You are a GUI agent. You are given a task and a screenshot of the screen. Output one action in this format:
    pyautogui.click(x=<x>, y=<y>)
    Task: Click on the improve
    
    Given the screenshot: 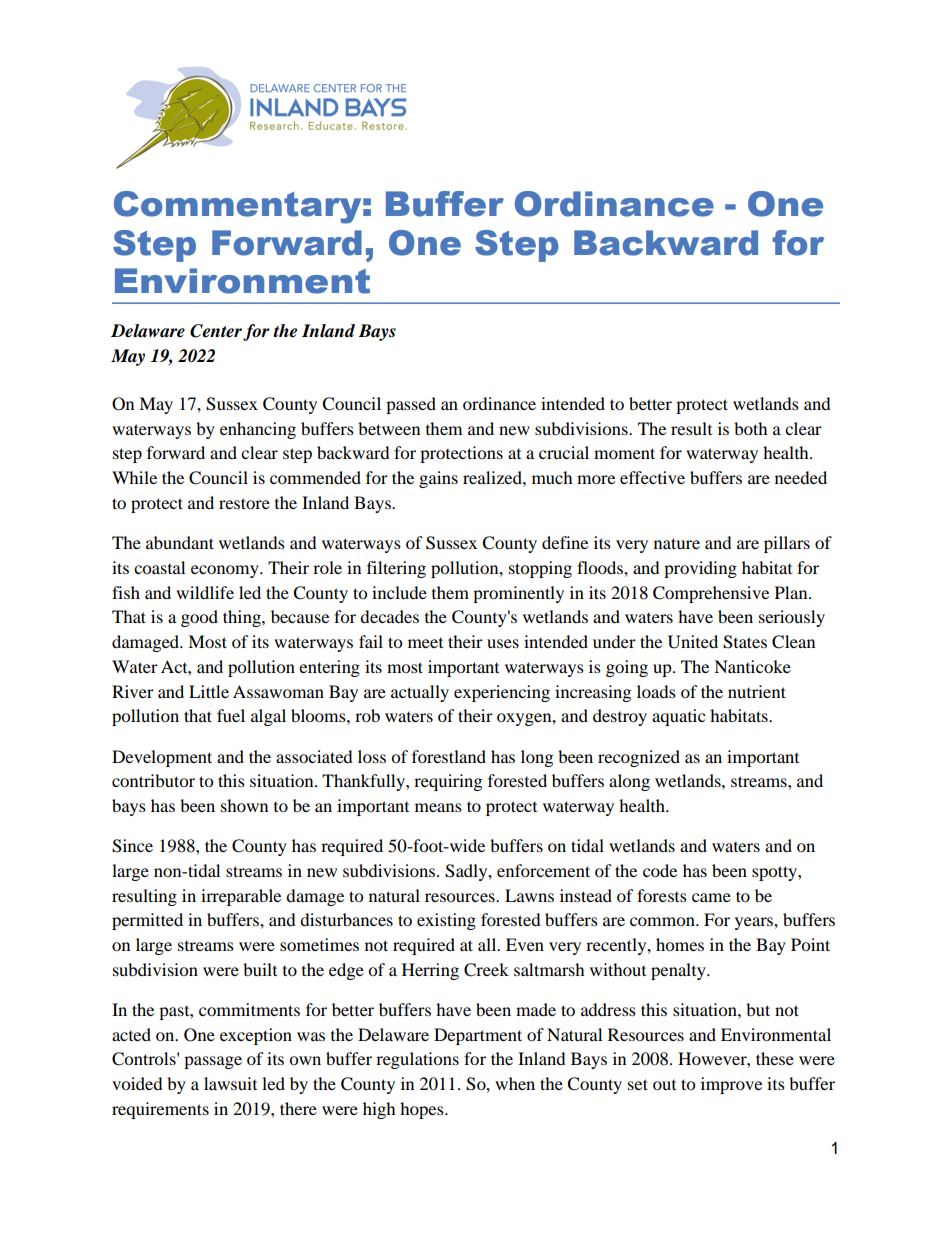 What is the action you would take?
    pyautogui.click(x=731, y=1085)
